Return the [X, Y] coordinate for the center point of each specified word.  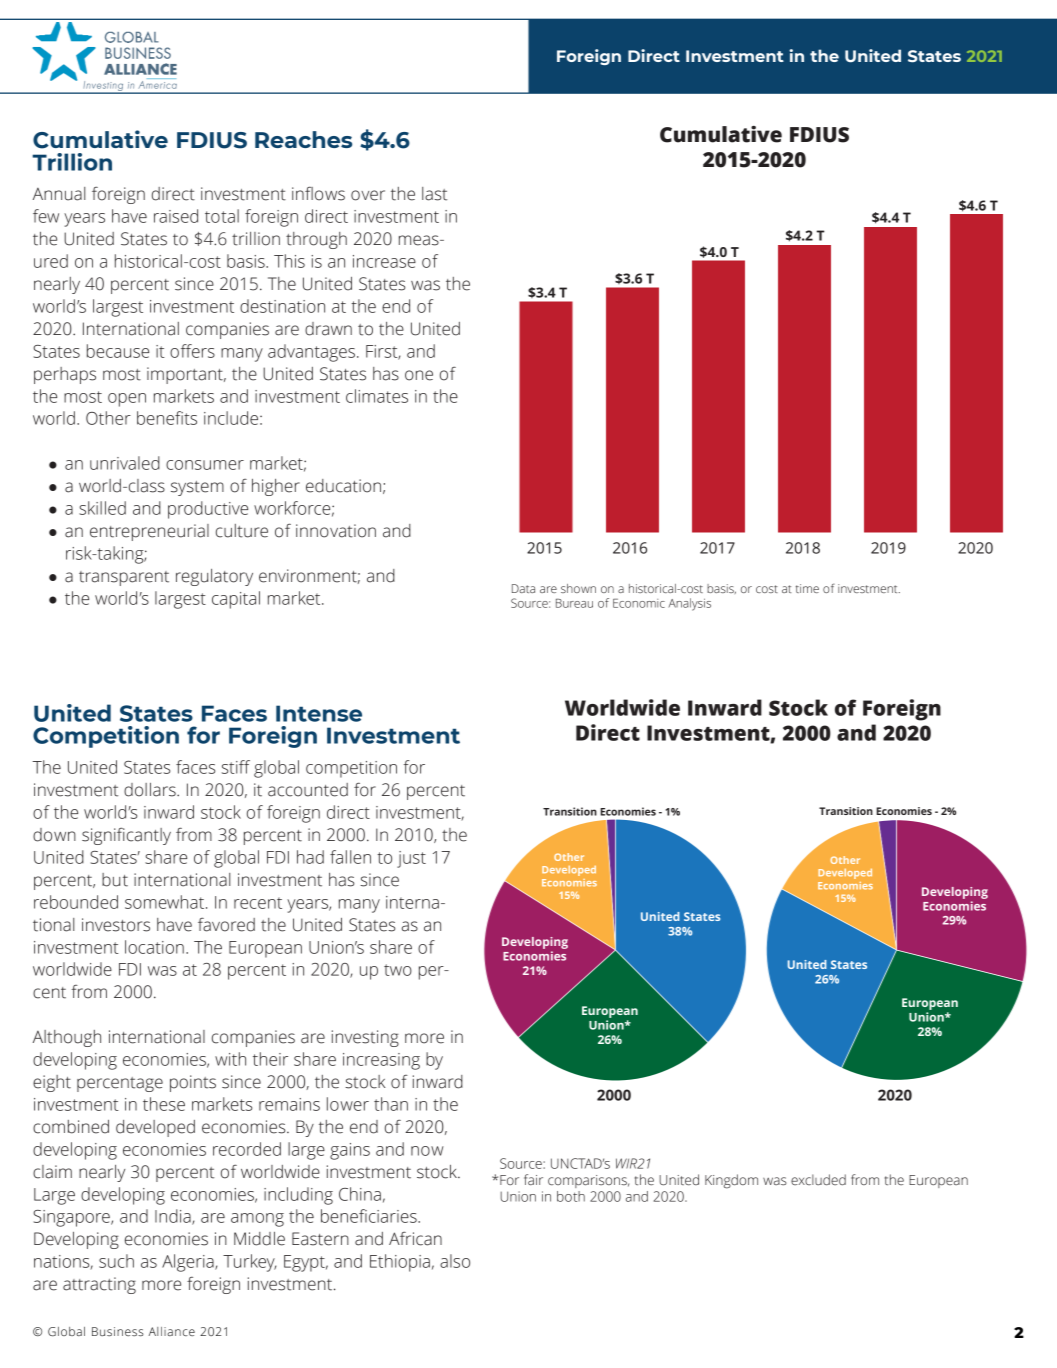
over [368, 195]
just [411, 859]
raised [176, 216]
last [434, 194]
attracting [99, 1285]
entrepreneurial [149, 532]
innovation [336, 531]
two [398, 970]
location [154, 947]
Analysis [690, 604]
